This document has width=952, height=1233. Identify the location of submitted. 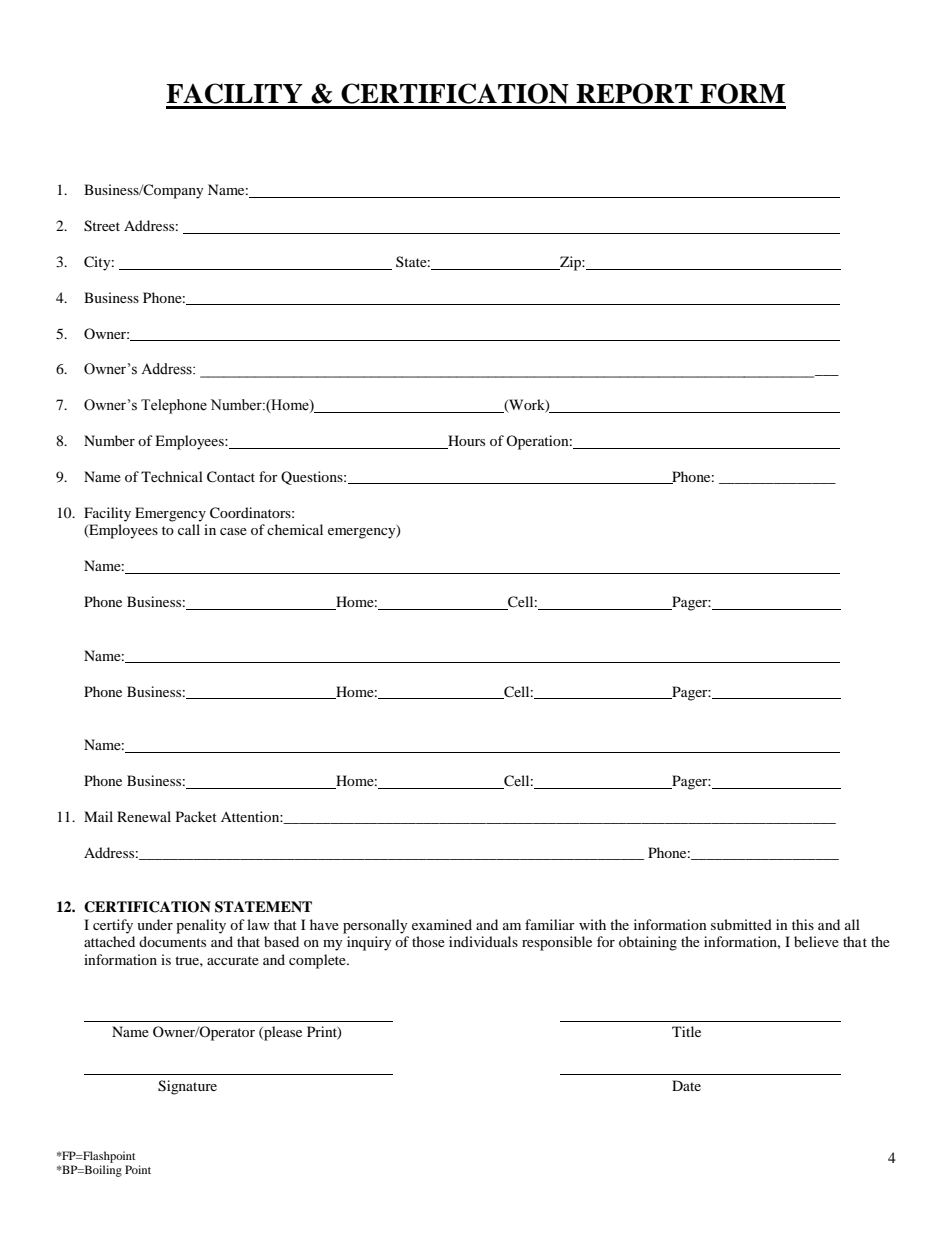
(741, 924).
